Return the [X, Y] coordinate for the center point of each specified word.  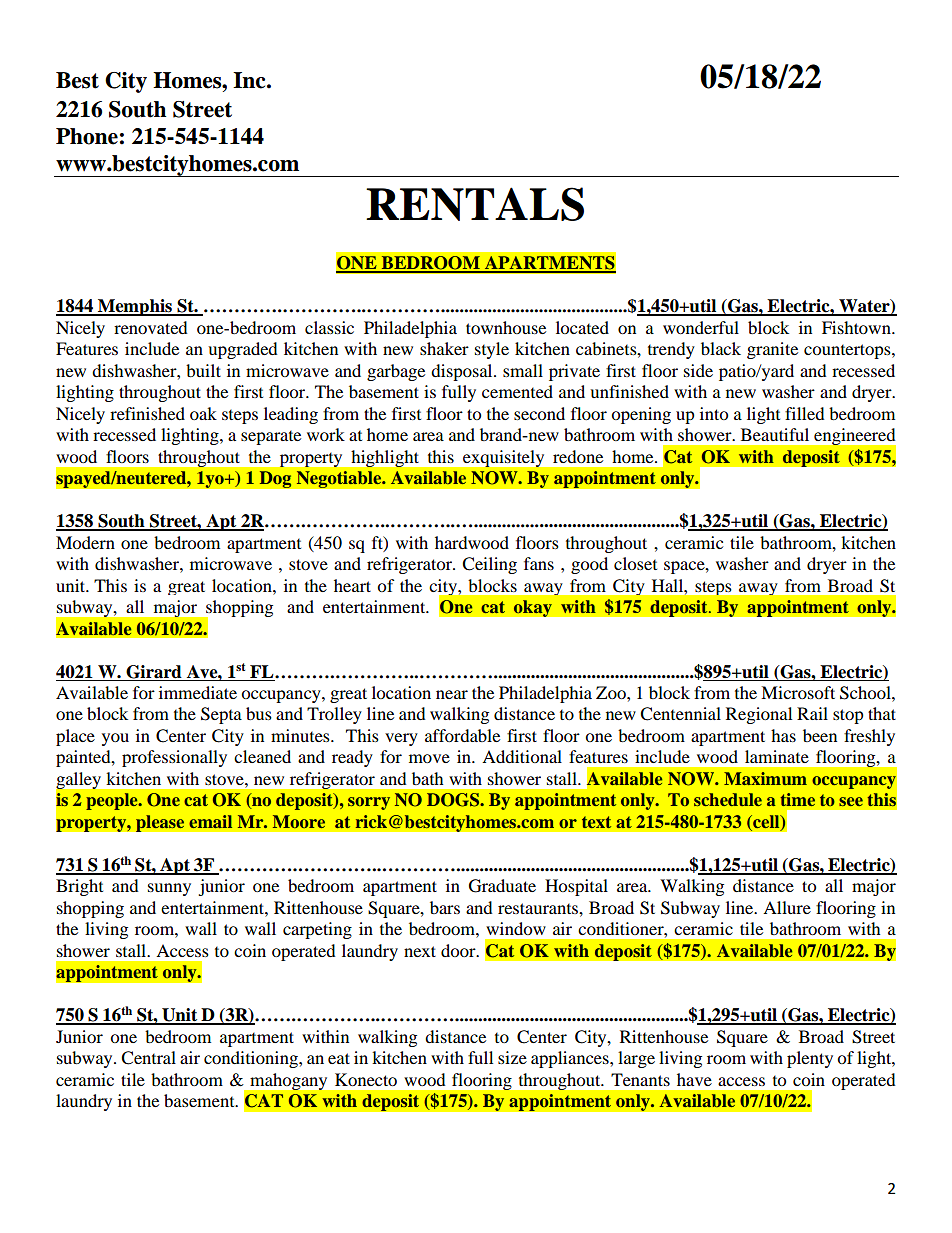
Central [148, 1058]
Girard [154, 672]
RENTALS [475, 204]
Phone [87, 136]
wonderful [701, 327]
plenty [810, 1059]
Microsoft [798, 692]
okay [532, 608]
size [512, 1057]
